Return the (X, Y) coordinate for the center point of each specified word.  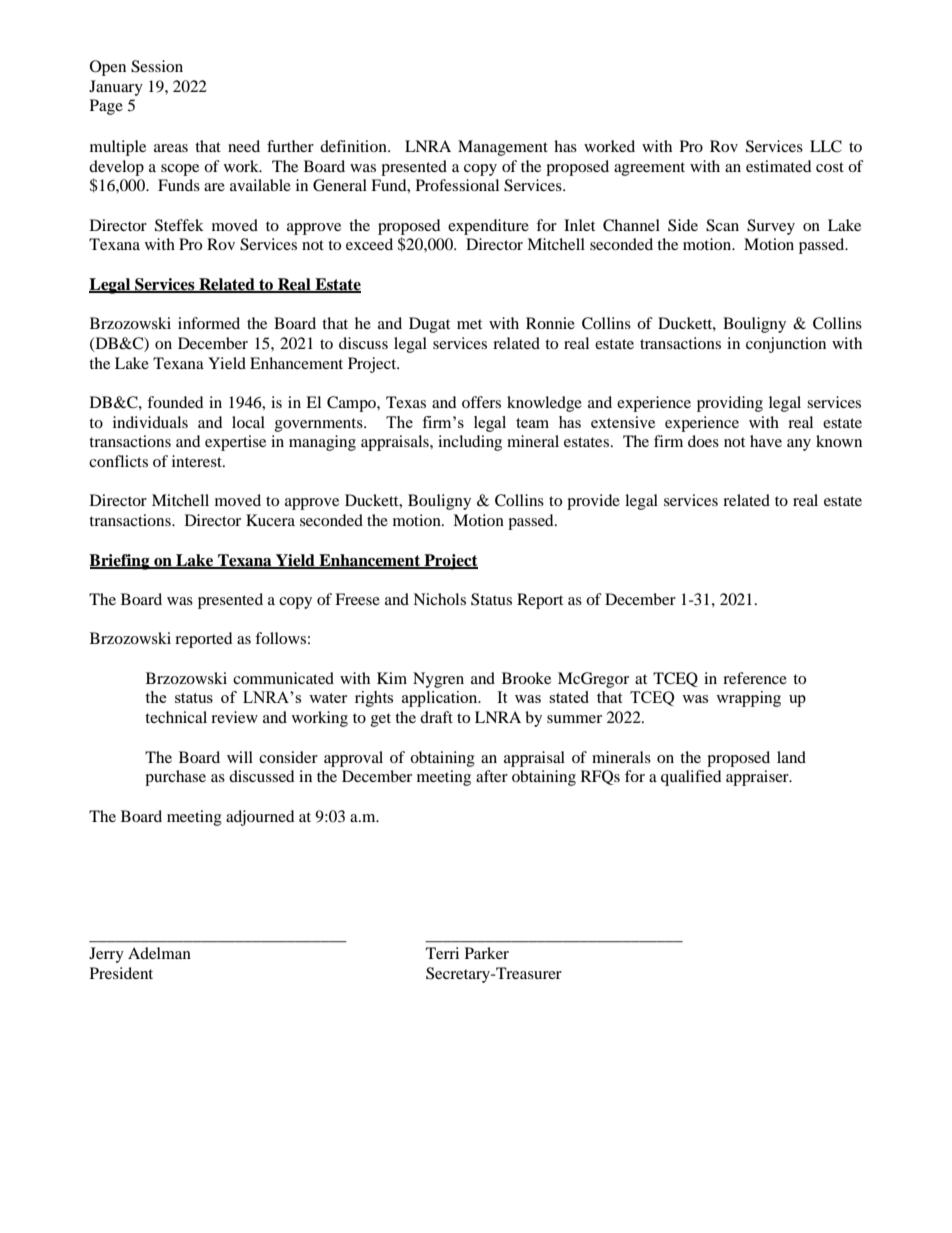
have (766, 441)
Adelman (159, 953)
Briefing (120, 562)
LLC (826, 146)
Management (503, 148)
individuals (150, 422)
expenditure (488, 227)
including (470, 443)
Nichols (439, 599)
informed (209, 323)
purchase (175, 778)
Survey (771, 227)
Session (157, 66)
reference (755, 678)
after (492, 776)
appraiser (758, 778)
